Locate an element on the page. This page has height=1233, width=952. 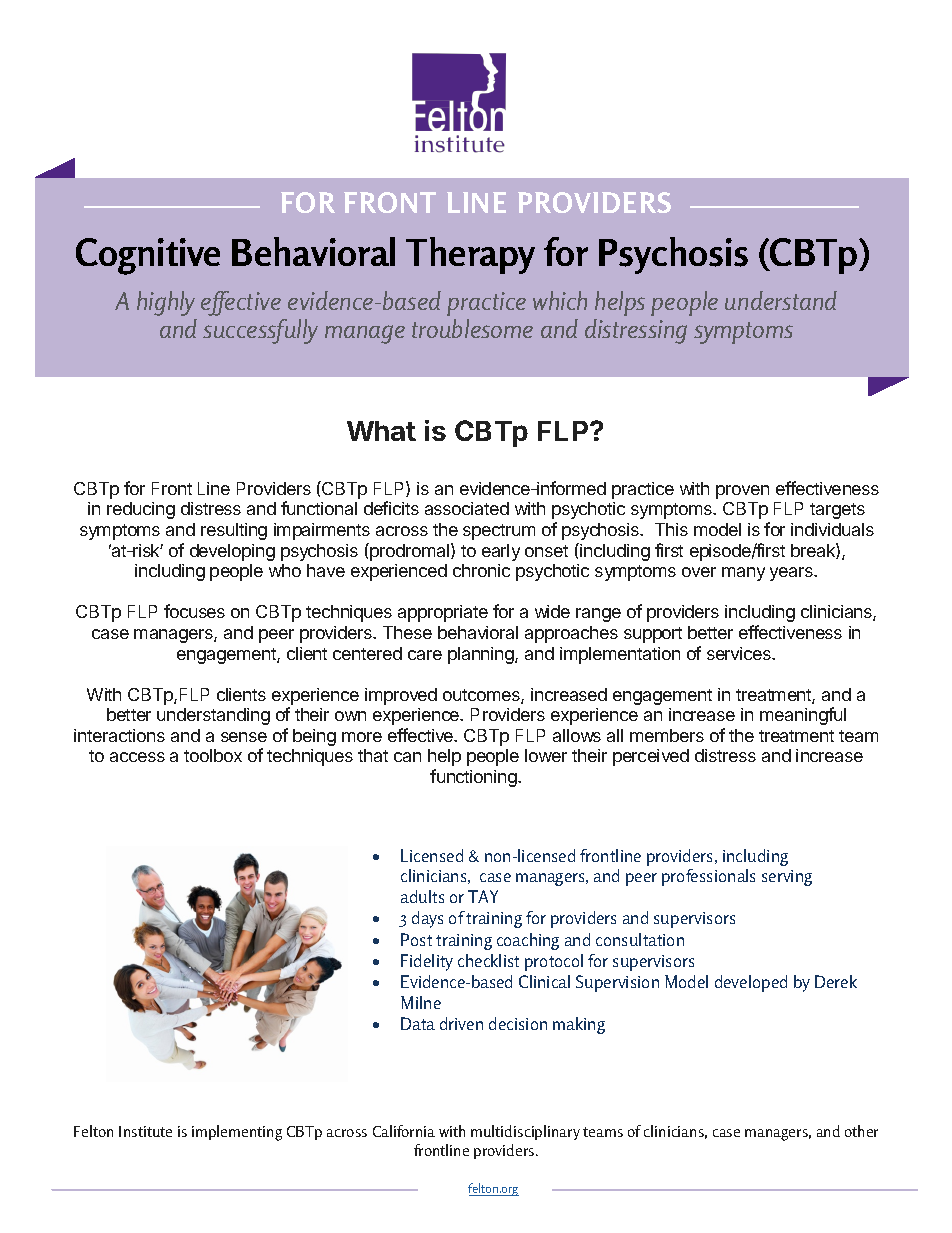
highly is located at coordinates (166, 303).
